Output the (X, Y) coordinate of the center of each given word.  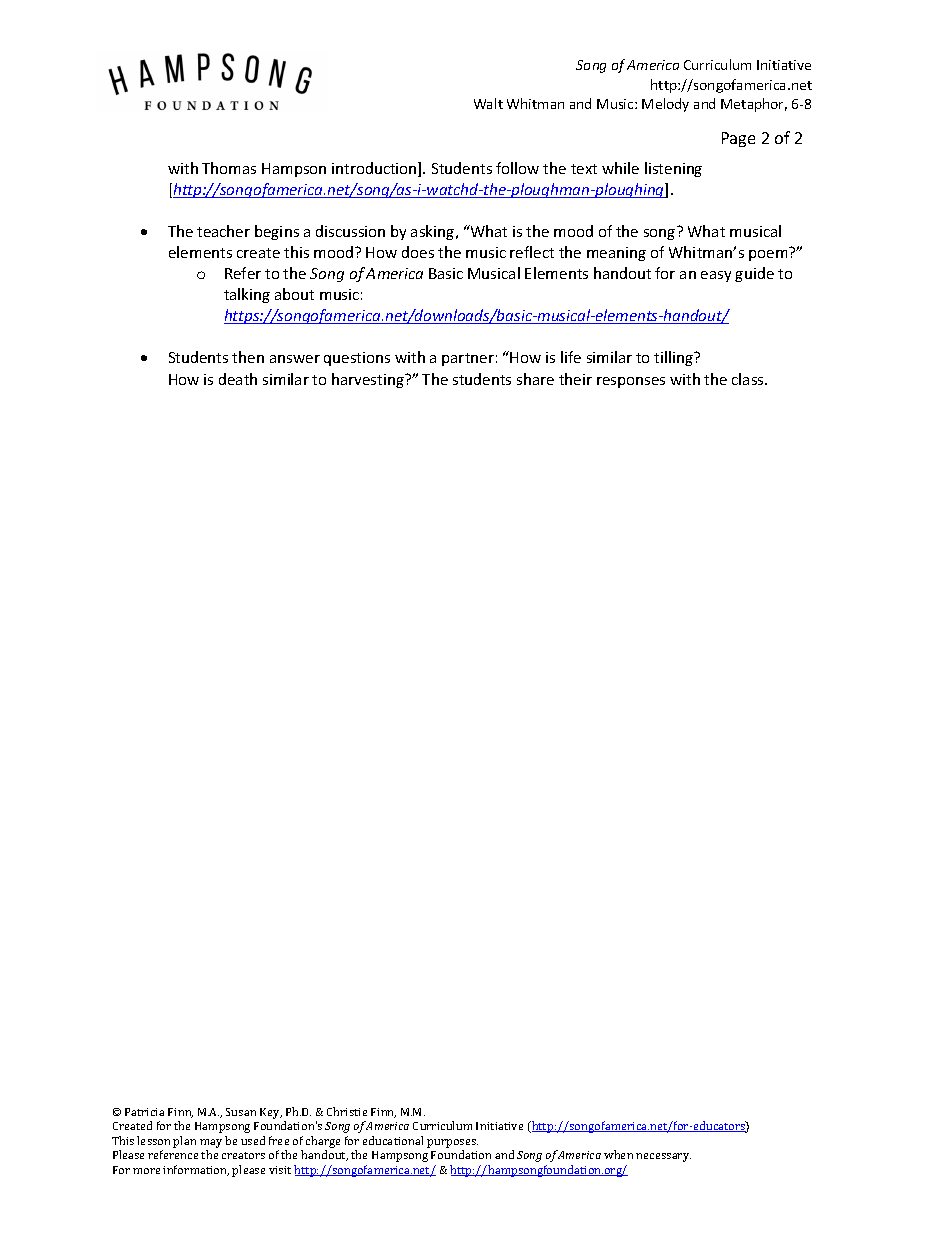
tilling (675, 358)
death (238, 379)
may (211, 1143)
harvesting (369, 380)
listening (673, 169)
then (248, 357)
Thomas (229, 168)
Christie (347, 1111)
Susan (241, 1112)
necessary (663, 1157)
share (535, 379)
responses (631, 382)
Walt (488, 103)
